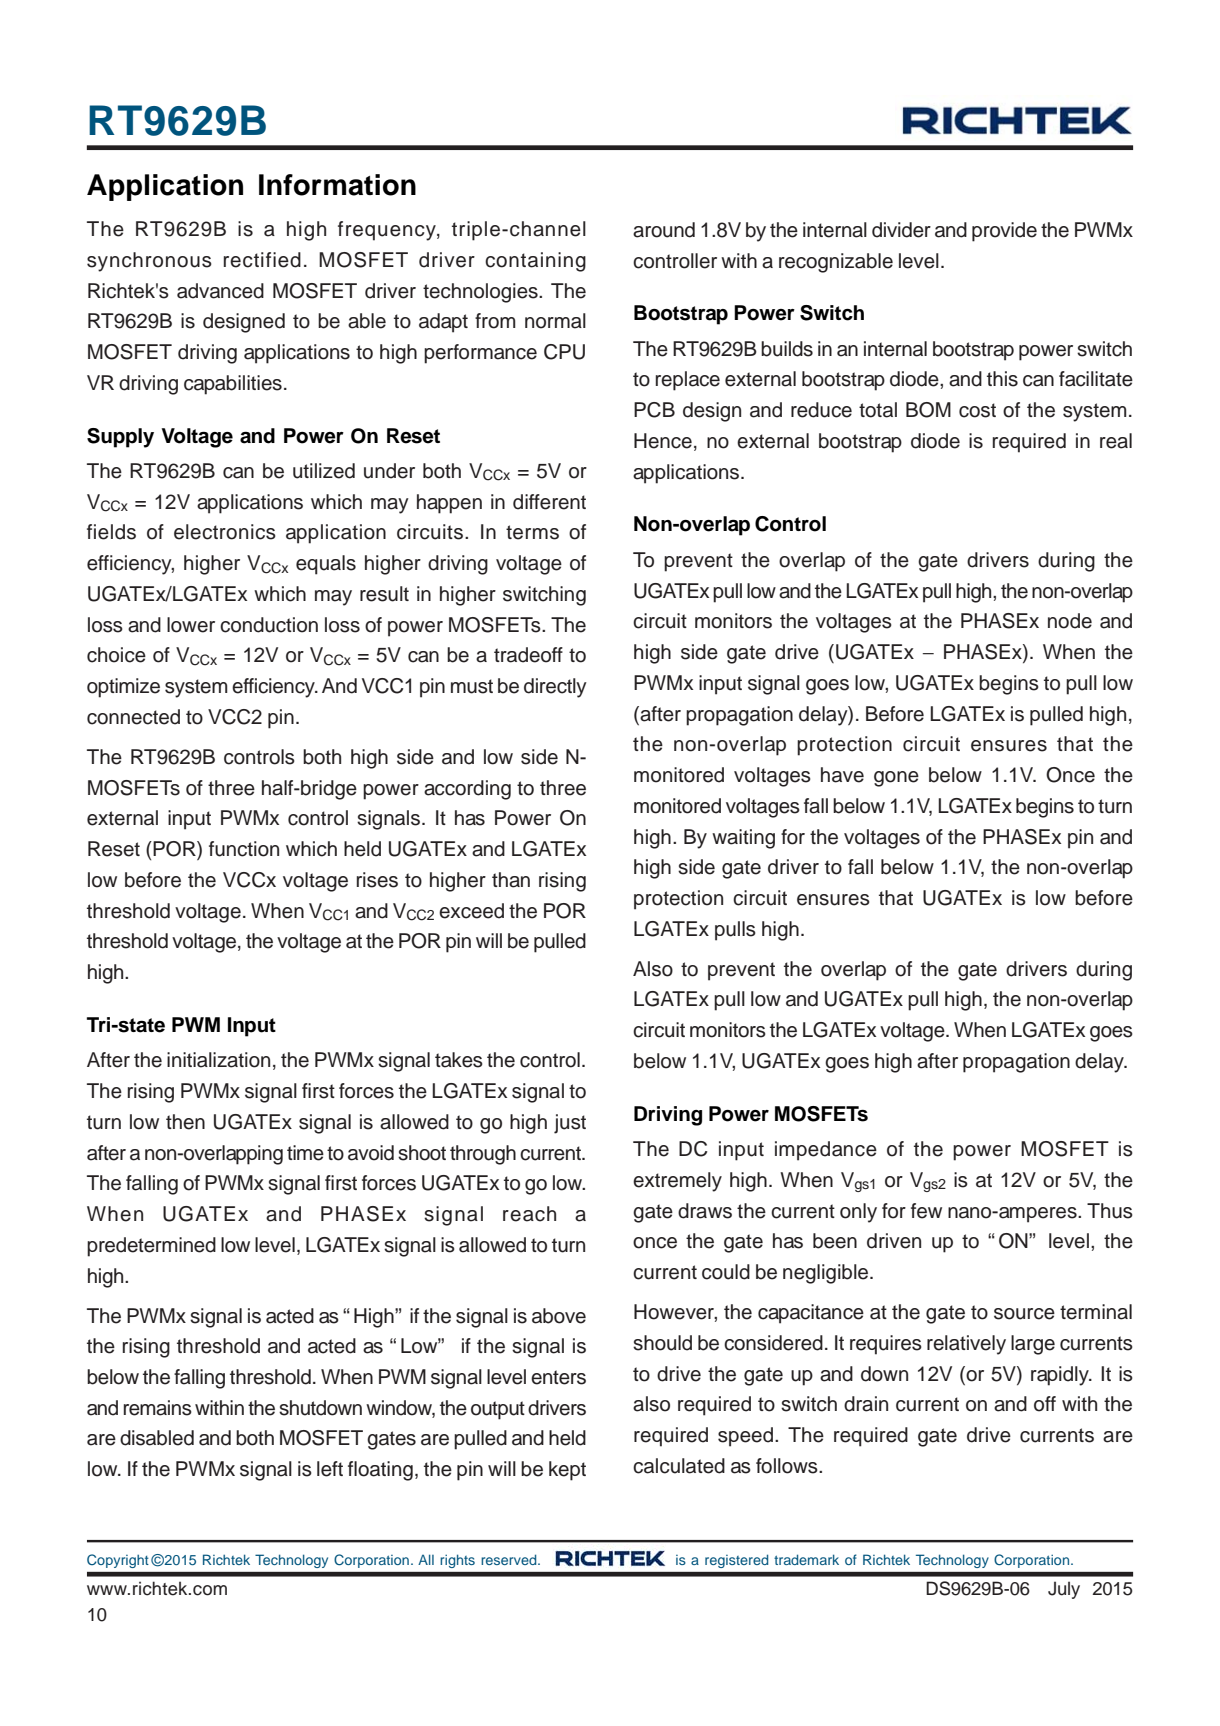 Image resolution: width=1220 pixels, height=1726 pixels. Describe the element at coordinates (664, 230) in the image. I see `around` at that location.
